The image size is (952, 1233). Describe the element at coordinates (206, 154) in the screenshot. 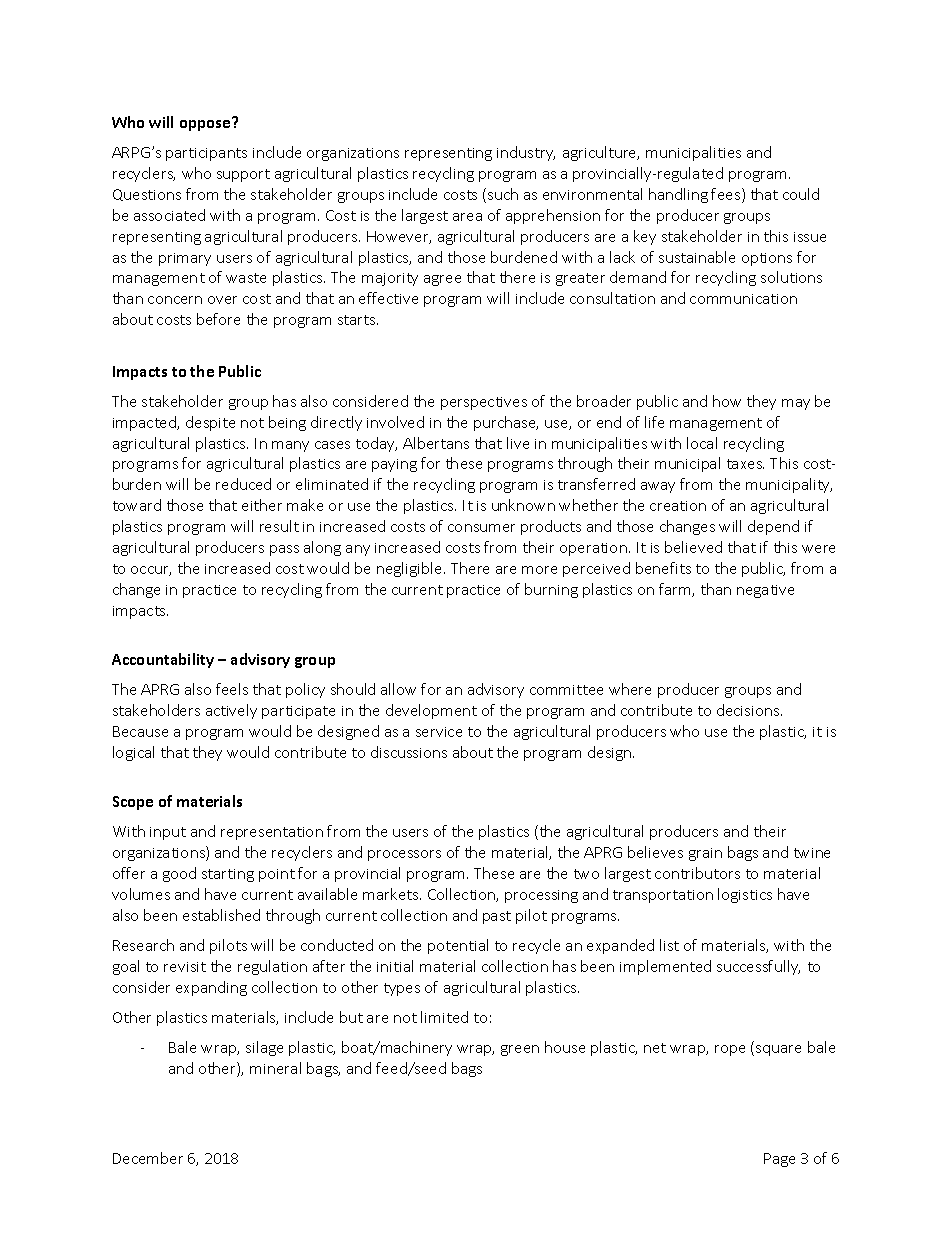

I see `participants` at that location.
